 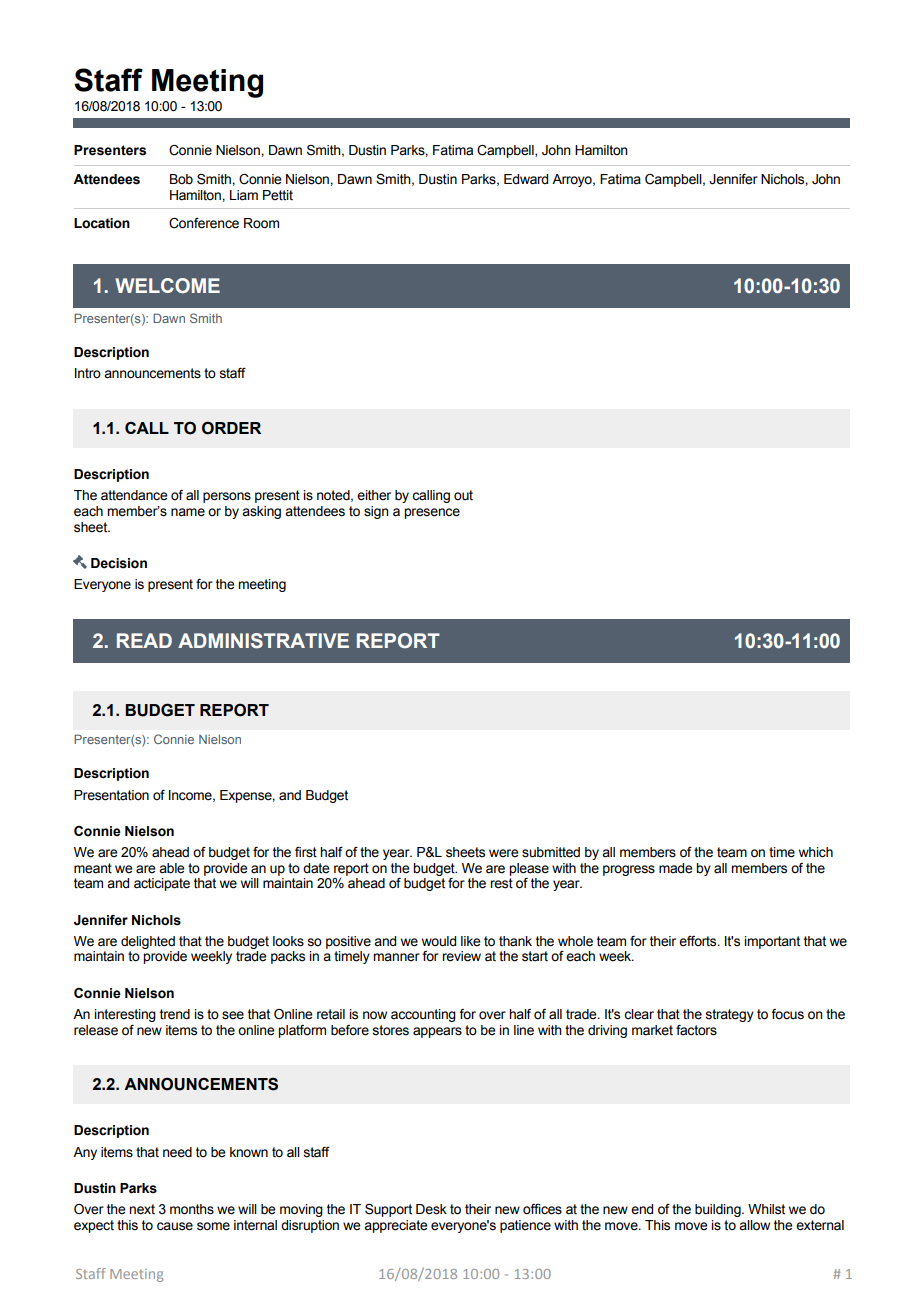 What do you see at coordinates (526, 179) in the screenshot?
I see `Edward` at bounding box center [526, 179].
